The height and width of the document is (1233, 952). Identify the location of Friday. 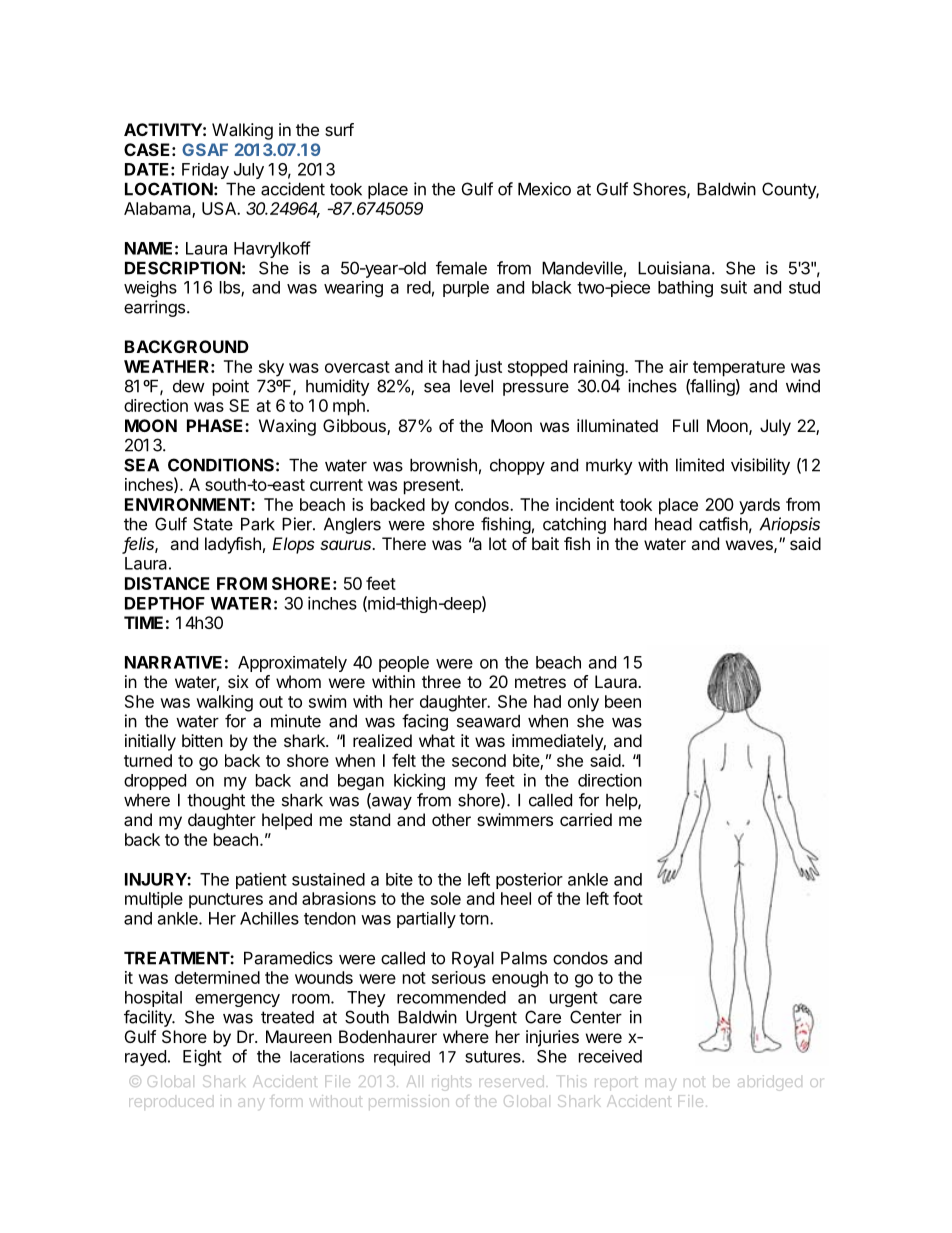
(205, 171).
